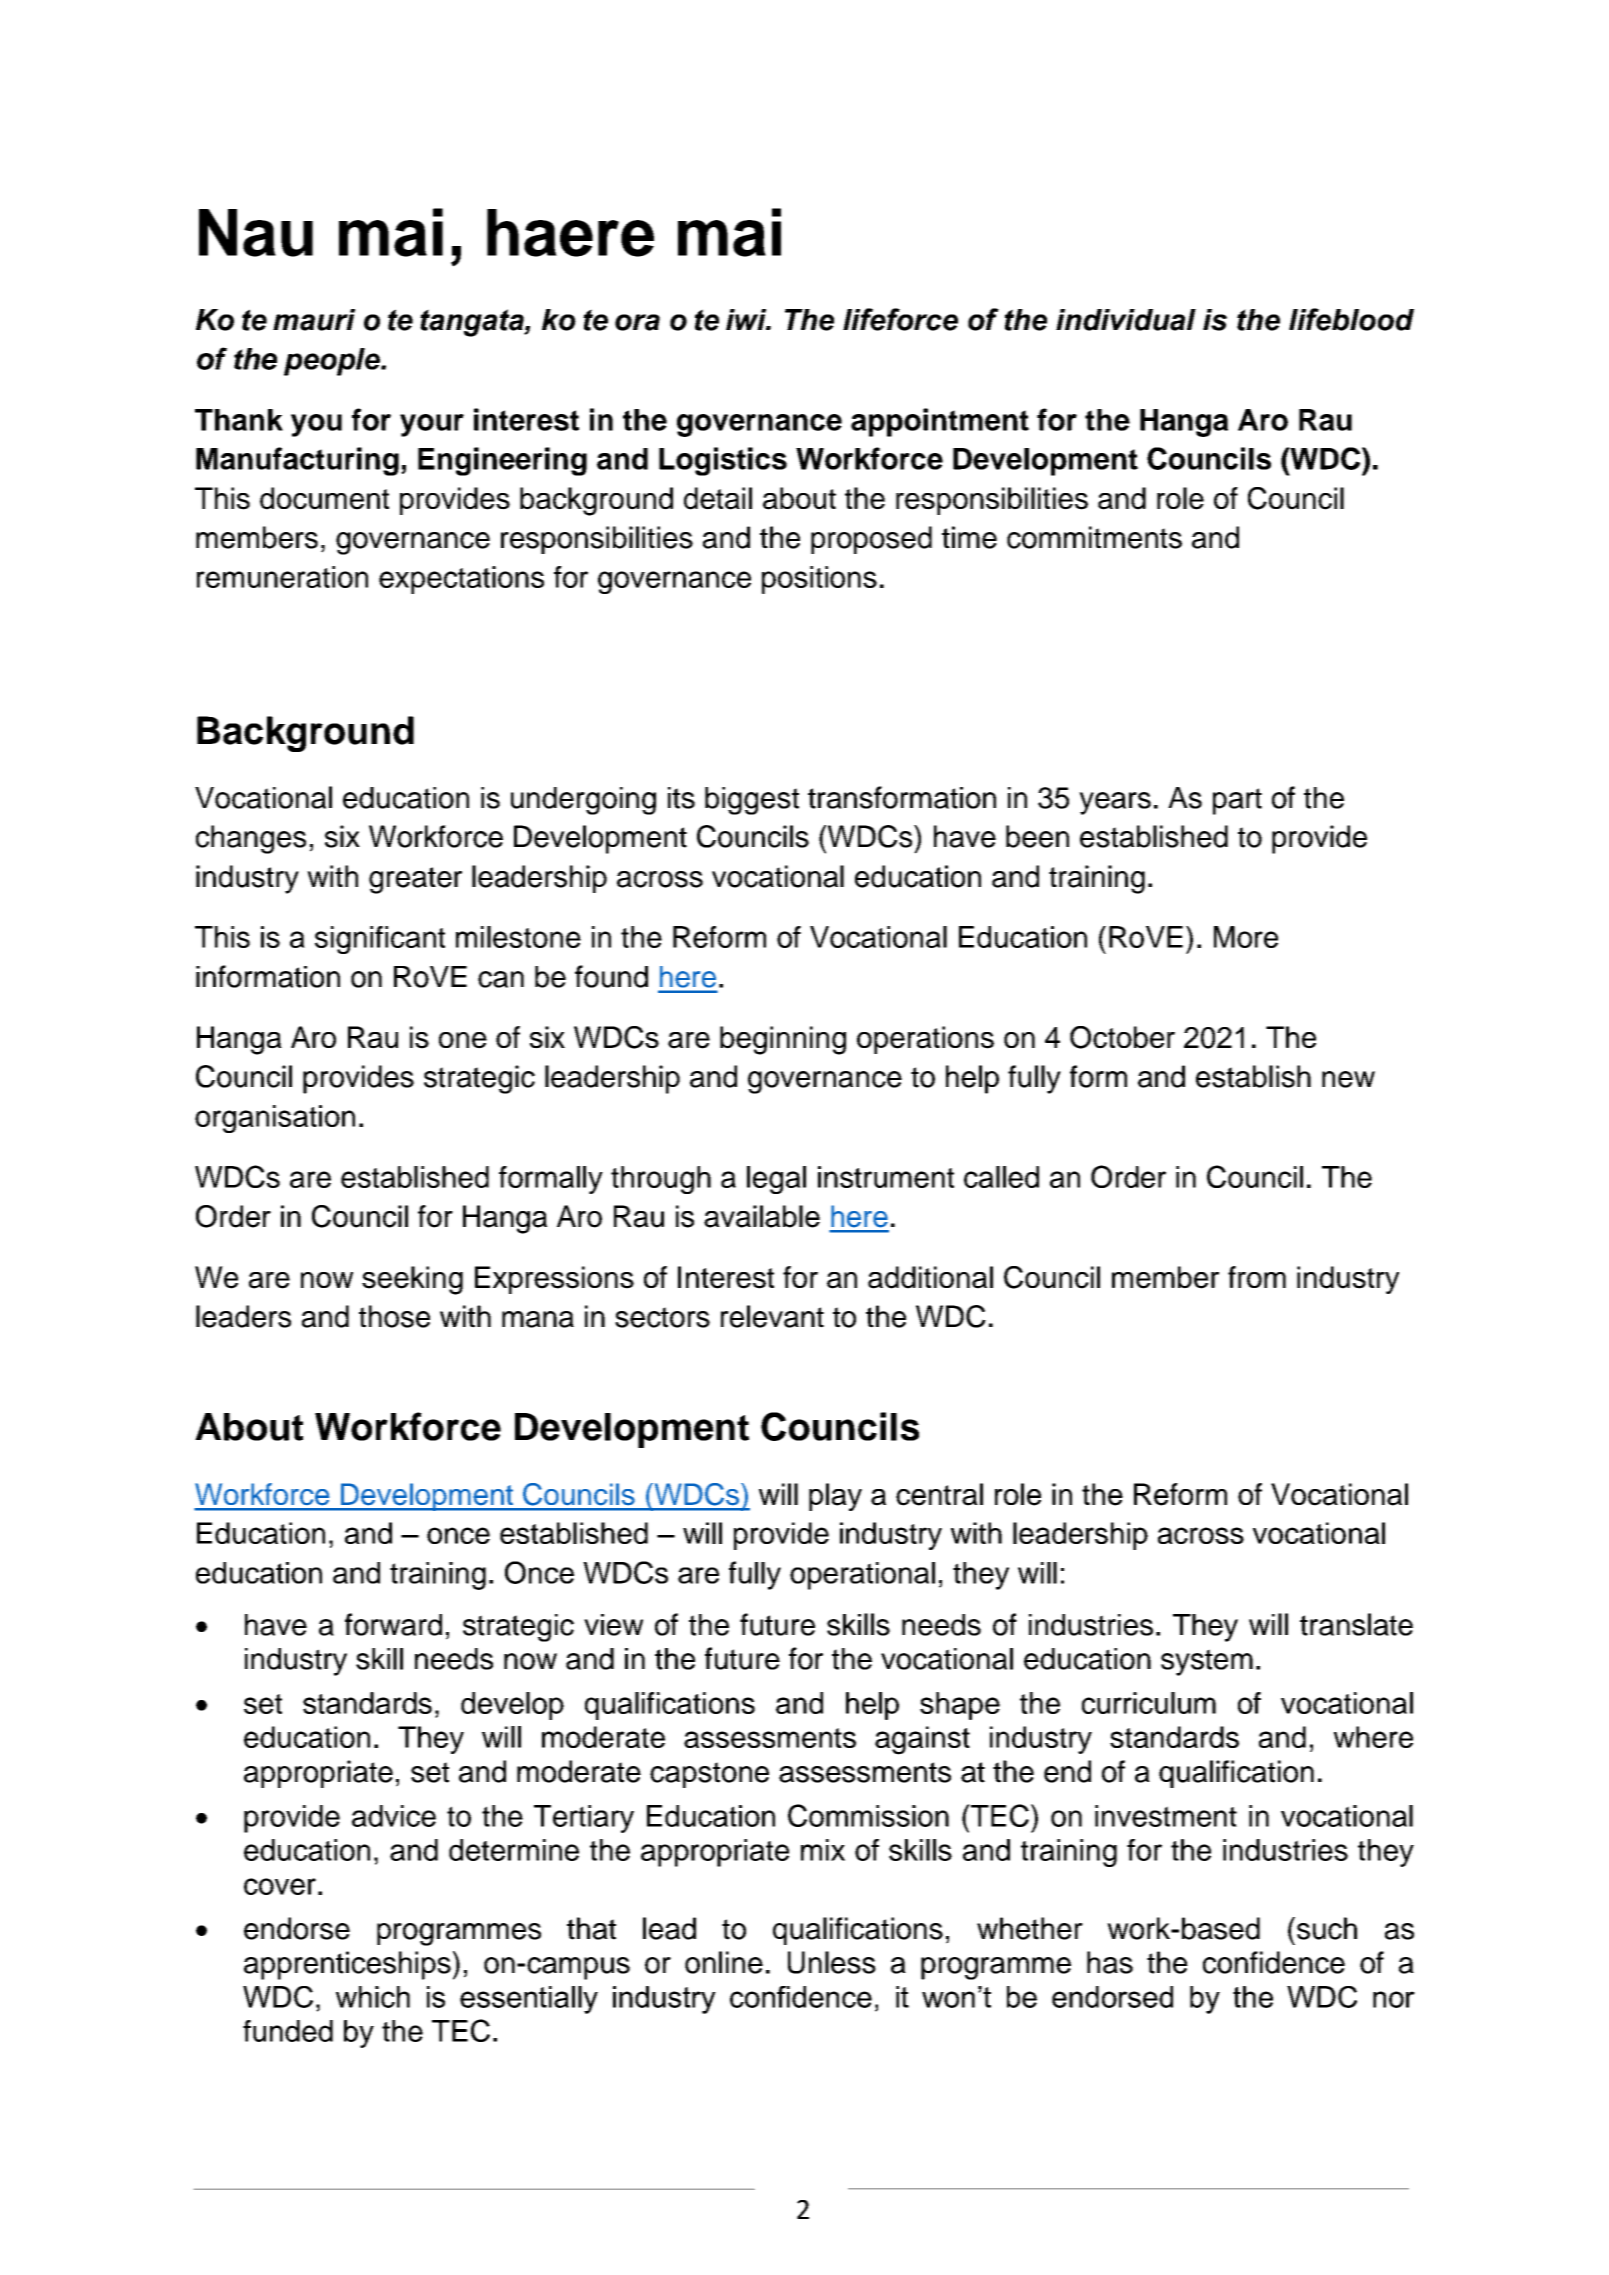  Describe the element at coordinates (776, 1180) in the screenshot. I see `legal` at that location.
